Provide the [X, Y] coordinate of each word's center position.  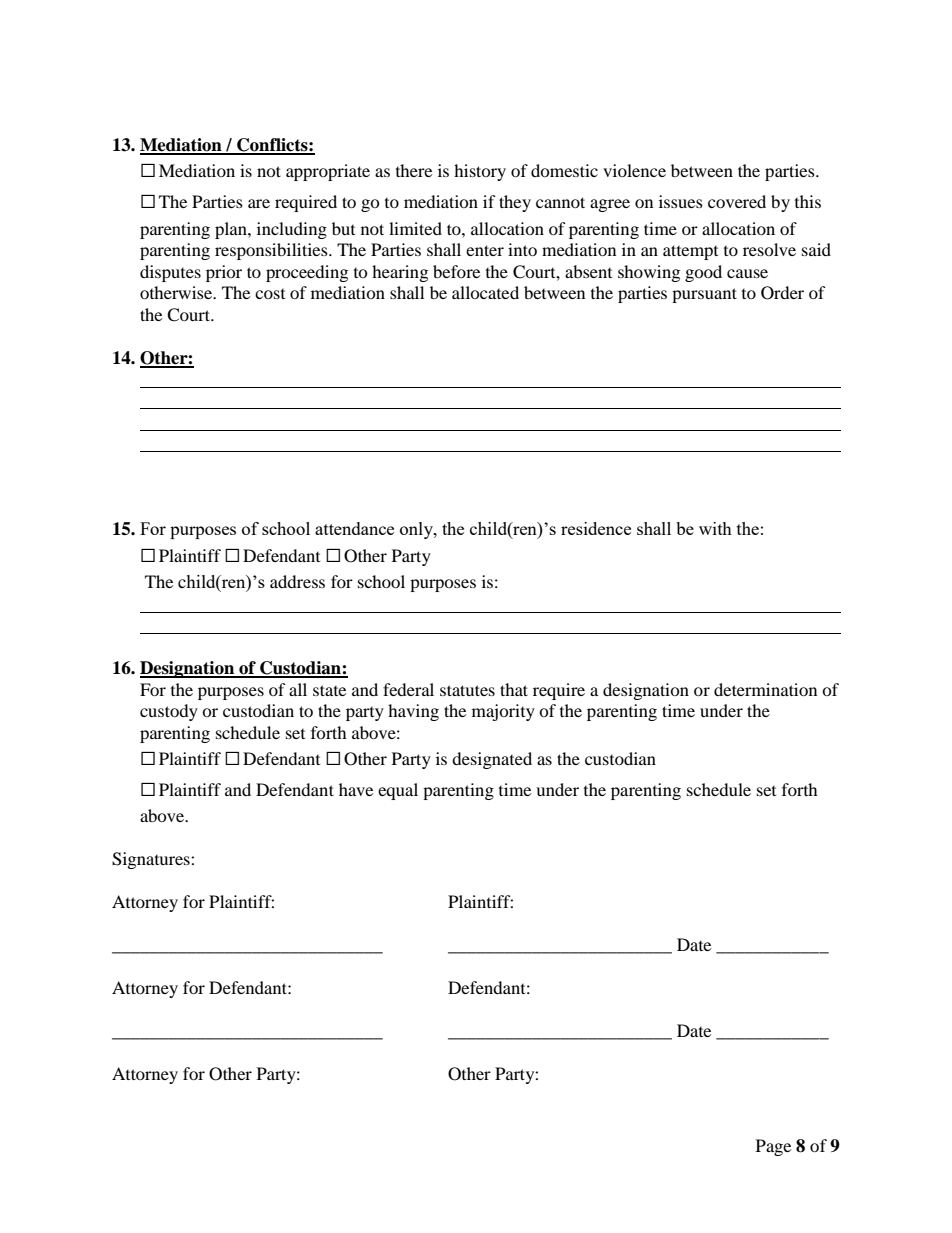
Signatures [152, 860]
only [417, 530]
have [356, 789]
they [515, 203]
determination [765, 689]
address [297, 581]
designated [492, 760]
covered [737, 201]
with [715, 528]
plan [232, 230]
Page [773, 1147]
